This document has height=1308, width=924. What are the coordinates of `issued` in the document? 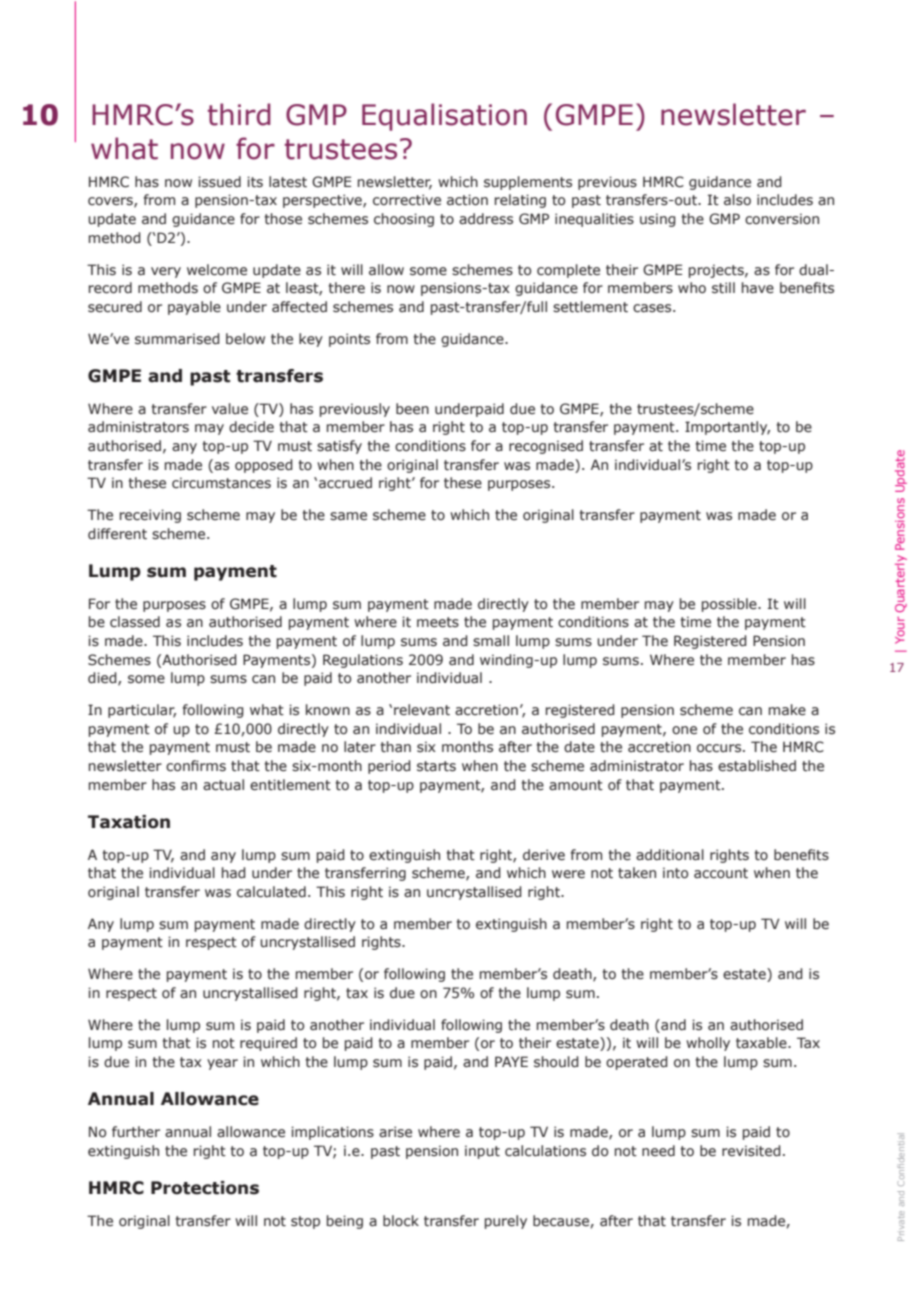 It's located at (219, 182).
